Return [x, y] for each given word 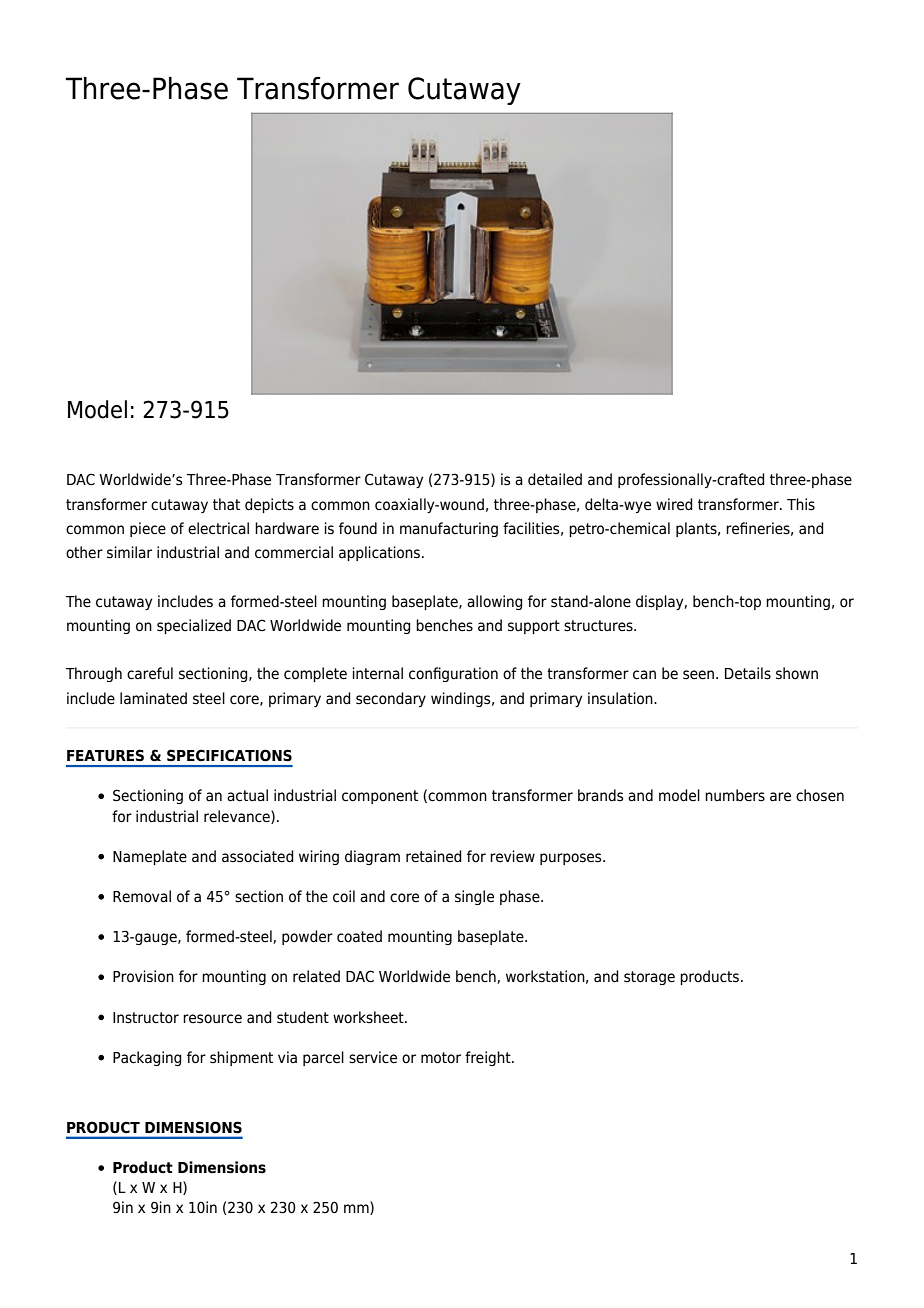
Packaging [147, 1058]
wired [674, 504]
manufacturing [449, 529]
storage [649, 978]
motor [441, 1058]
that [226, 504]
